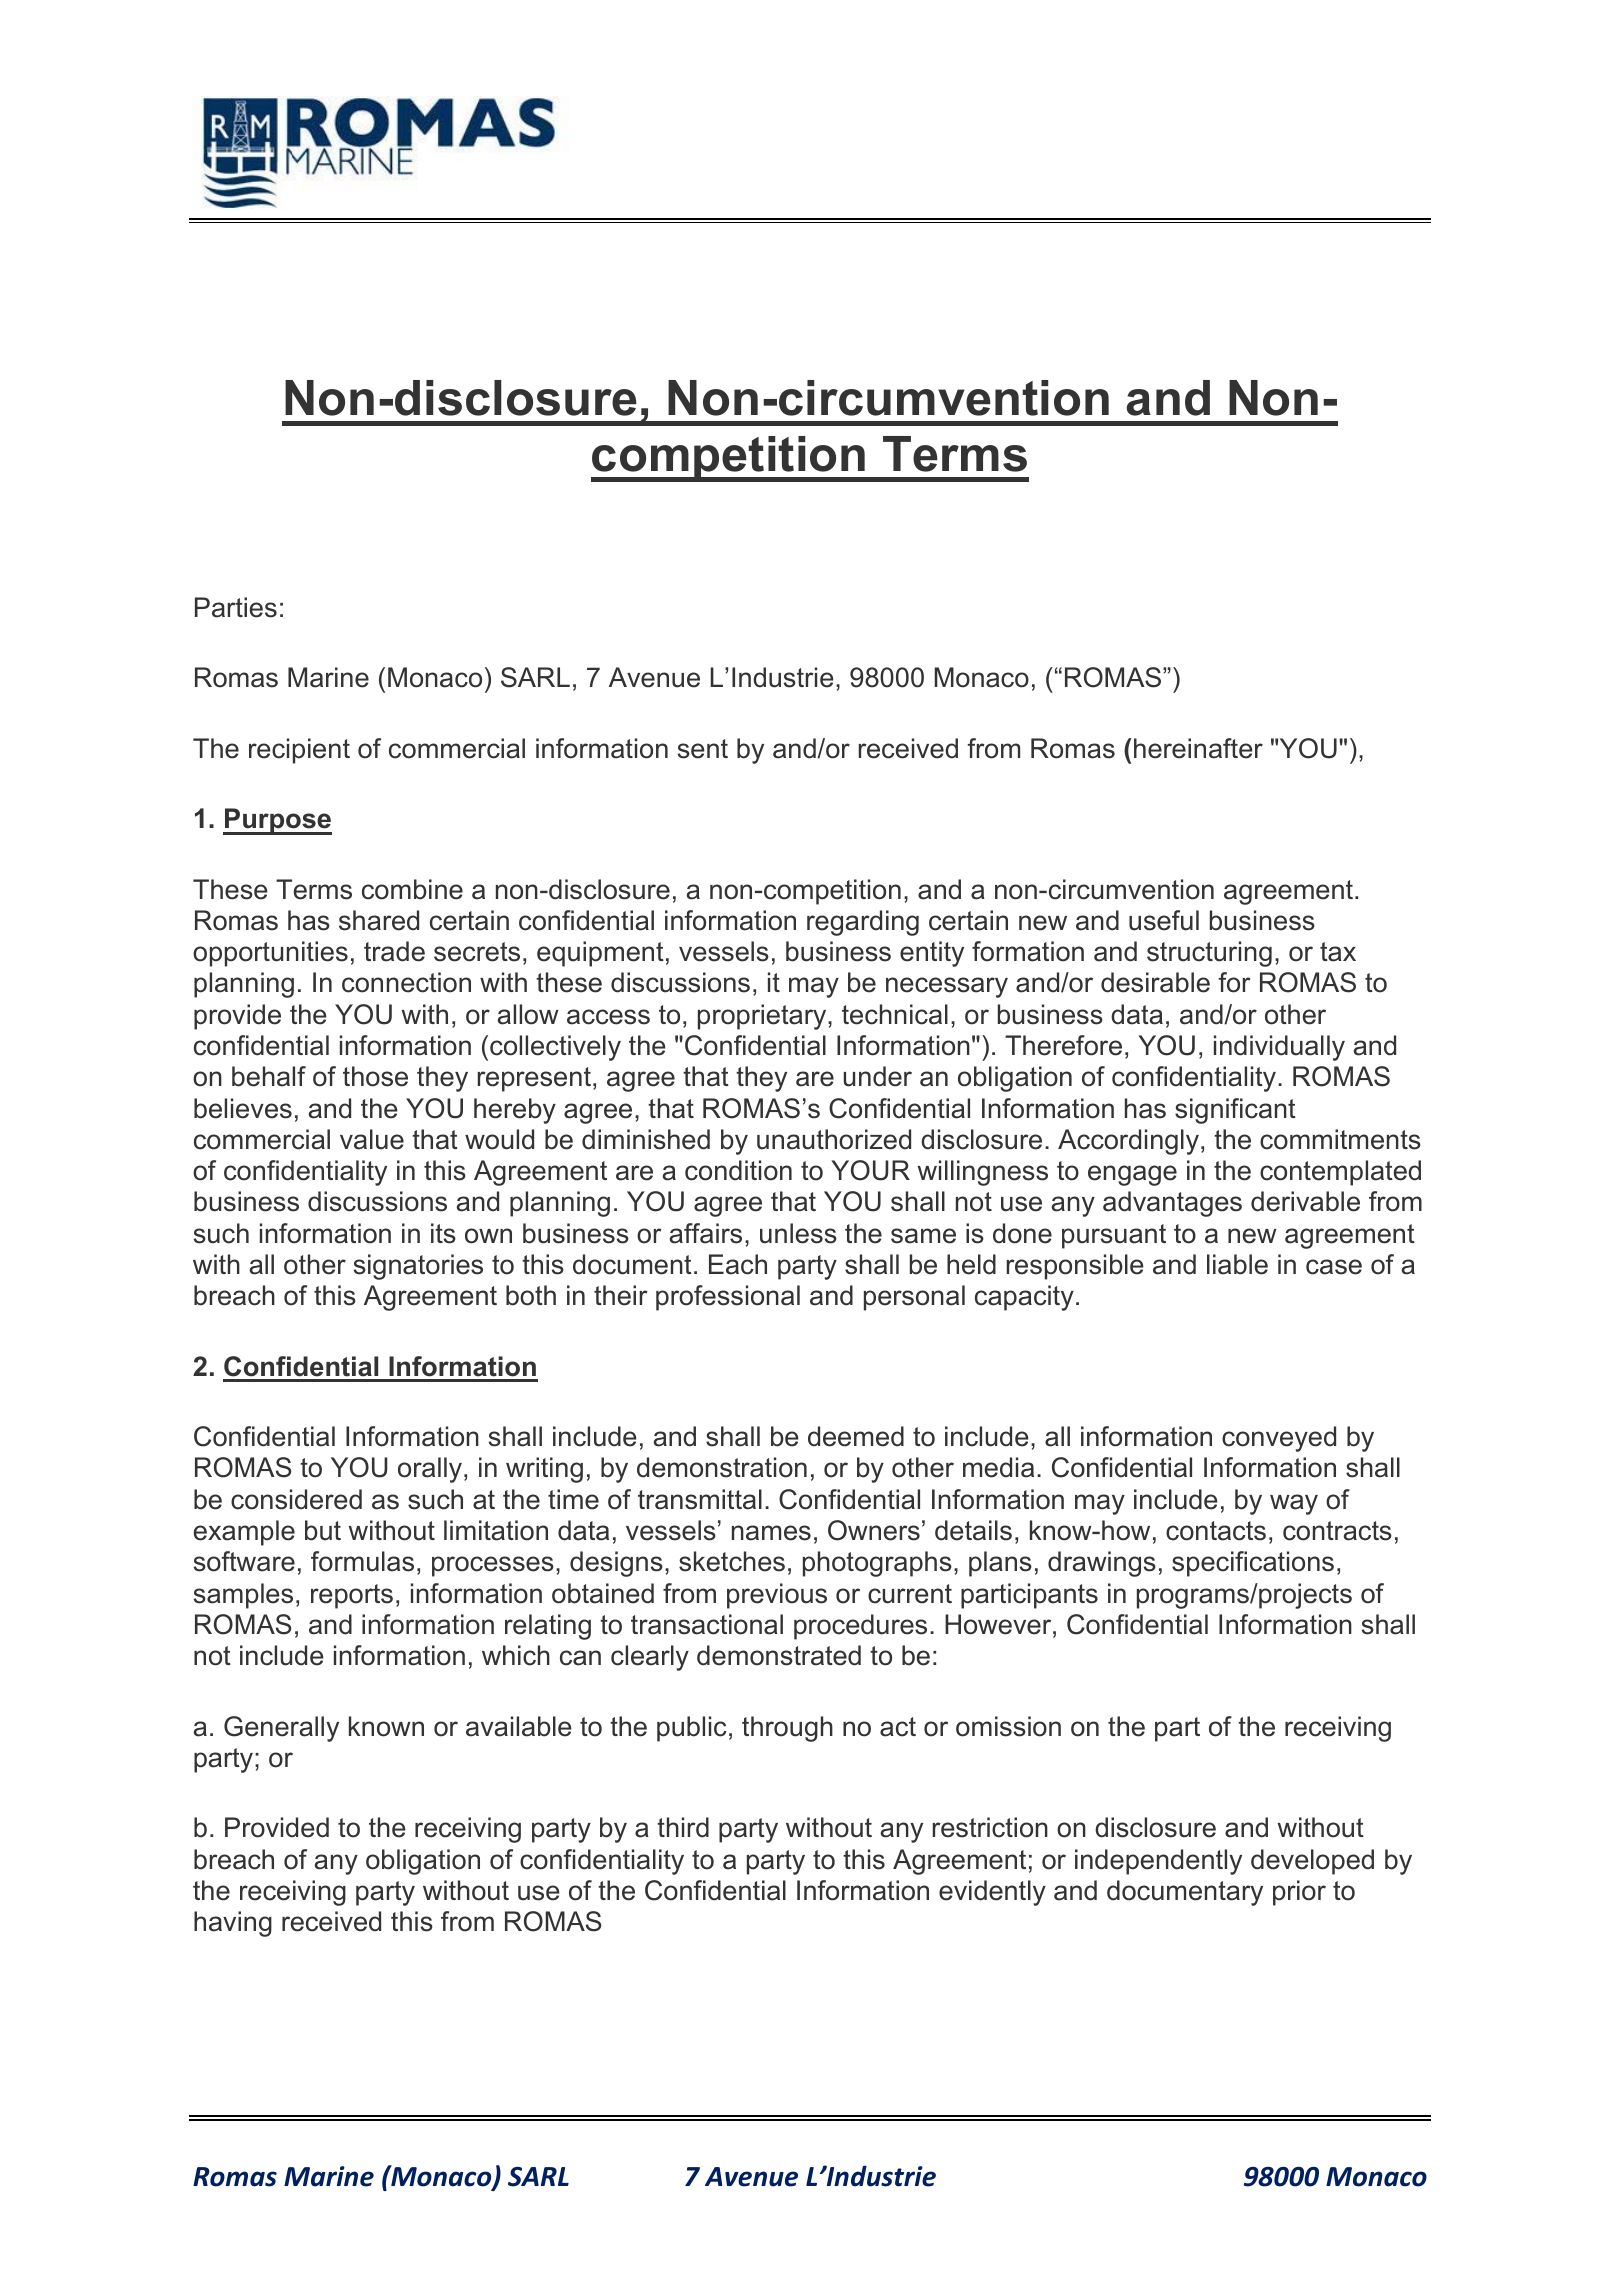 This document has height=2291, width=1620. What do you see at coordinates (1198, 748) in the document?
I see `hereinafter` at bounding box center [1198, 748].
